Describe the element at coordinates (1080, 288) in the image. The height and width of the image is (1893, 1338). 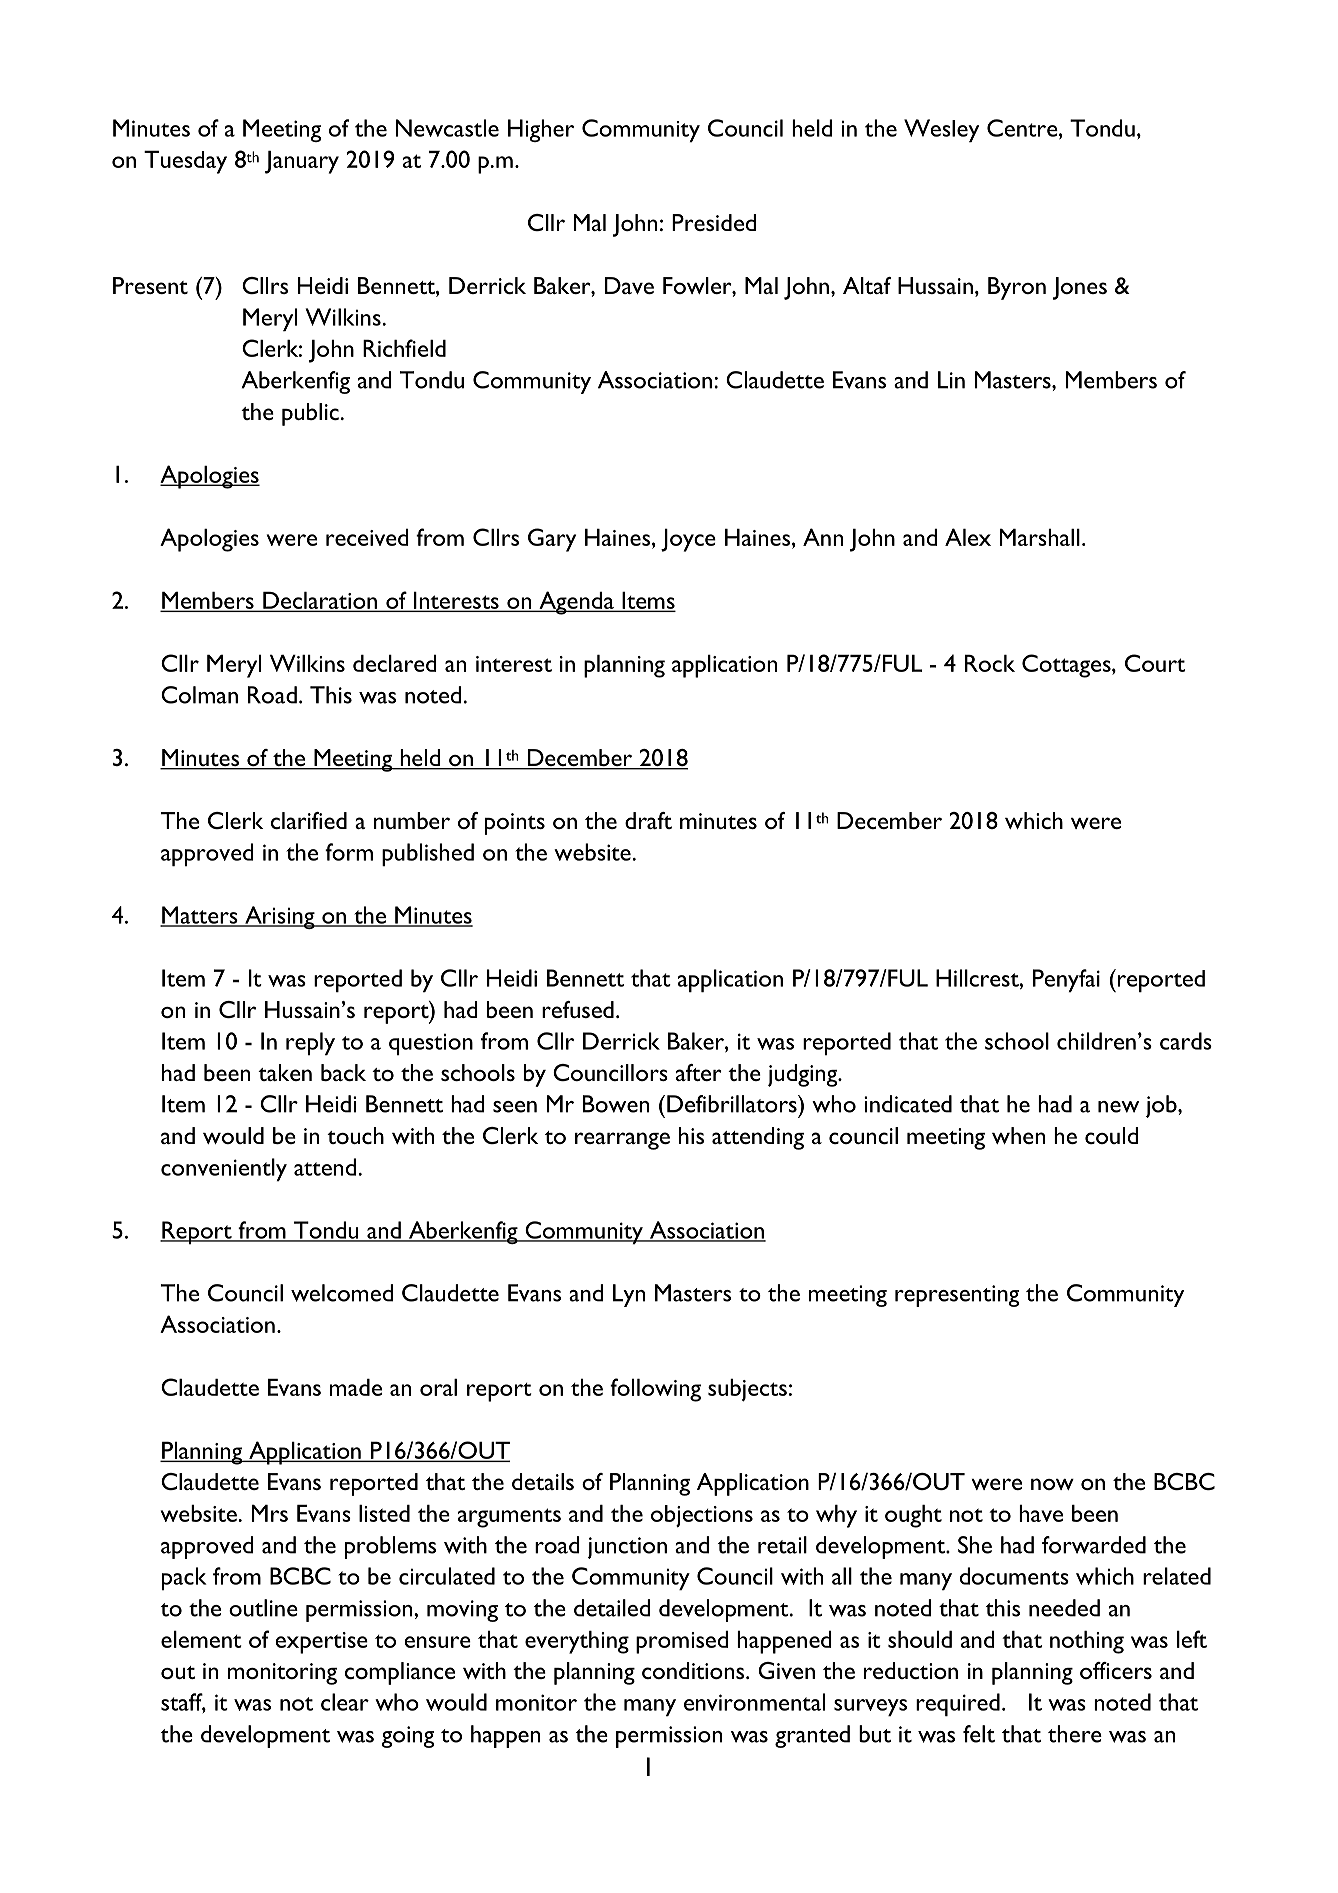
I see `Jones` at that location.
